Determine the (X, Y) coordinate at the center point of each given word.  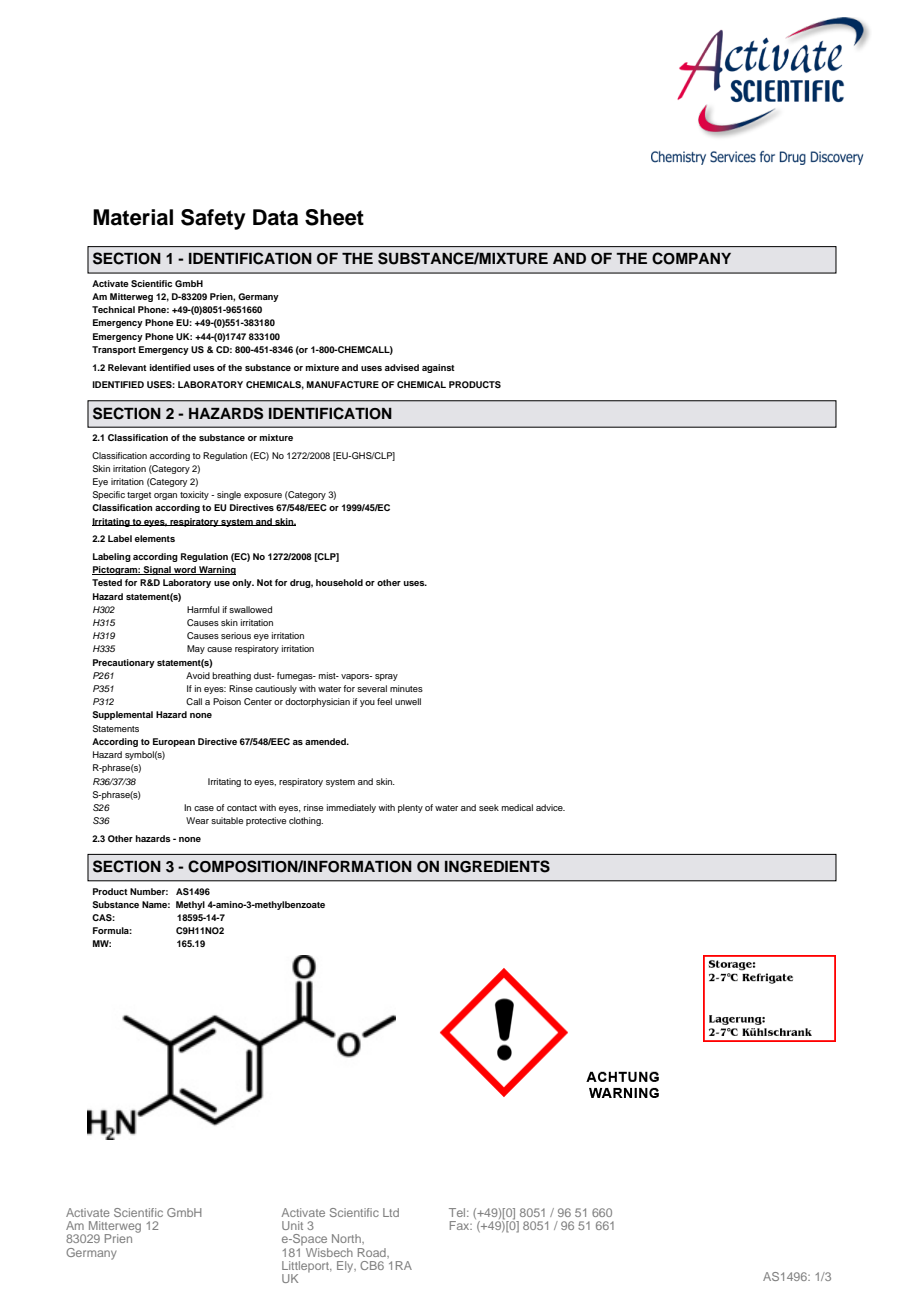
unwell (408, 701)
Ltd (391, 1212)
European (174, 742)
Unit (292, 1225)
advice (550, 807)
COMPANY (691, 258)
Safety (213, 219)
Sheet (334, 217)
